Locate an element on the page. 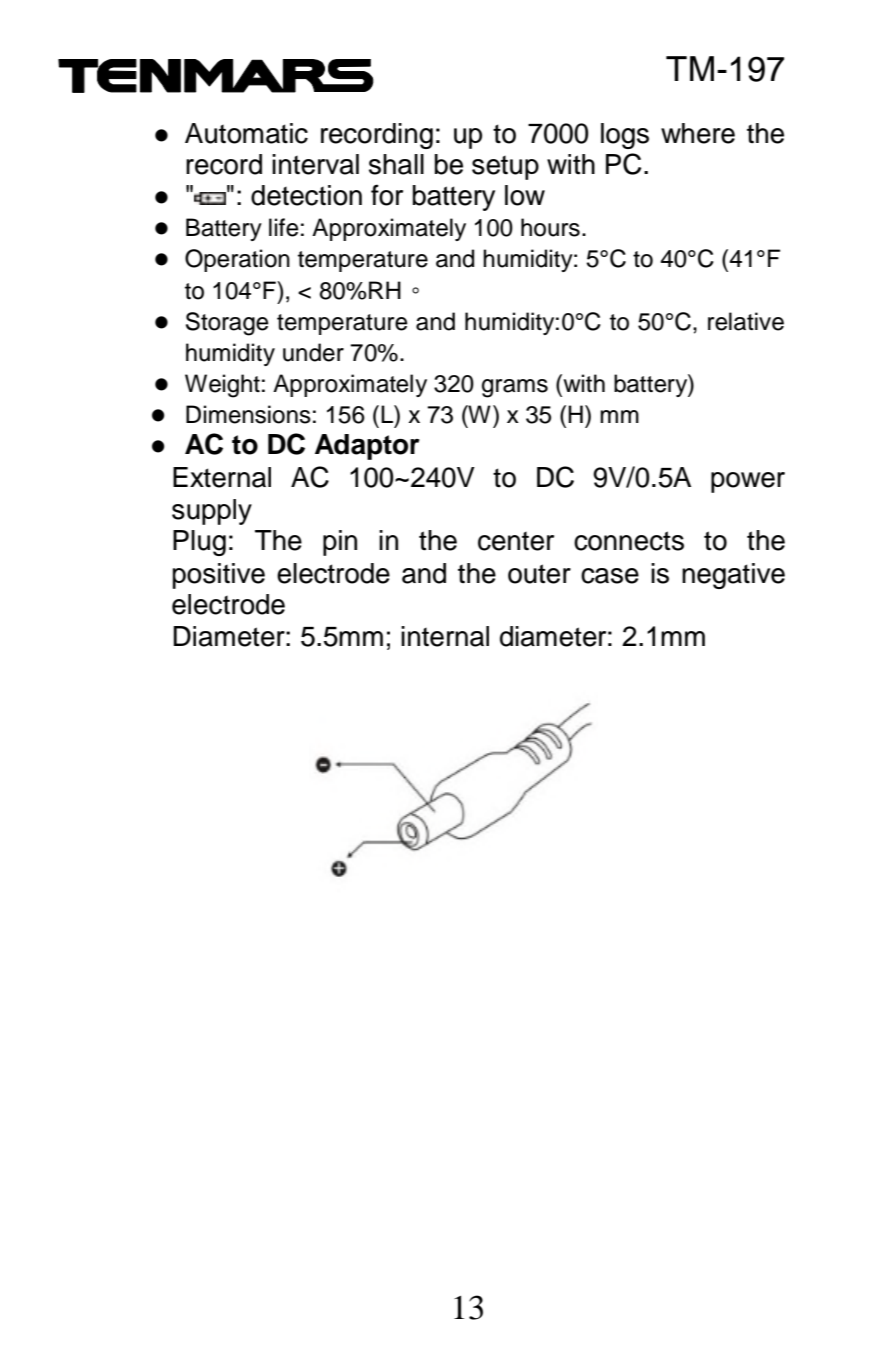 This image has width=883, height=1372. positive is located at coordinates (219, 576).
